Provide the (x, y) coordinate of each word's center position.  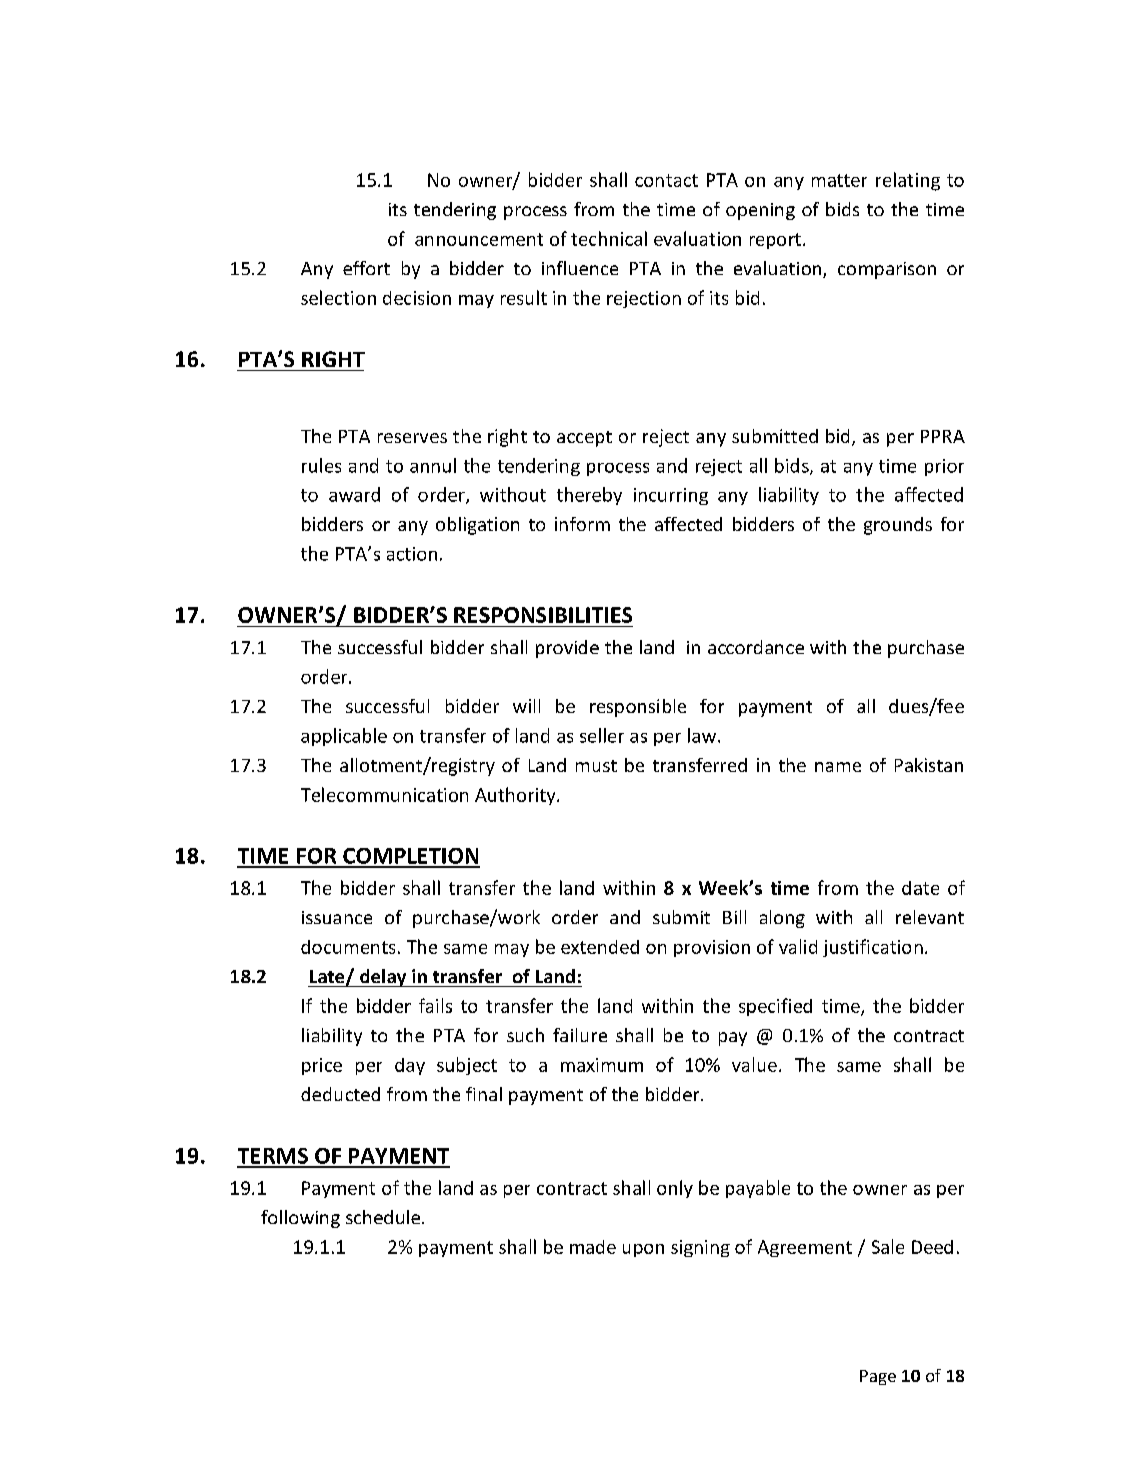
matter (839, 180)
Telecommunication (384, 794)
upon (643, 1250)
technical (609, 238)
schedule (383, 1217)
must (596, 766)
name (838, 767)
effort (366, 268)
